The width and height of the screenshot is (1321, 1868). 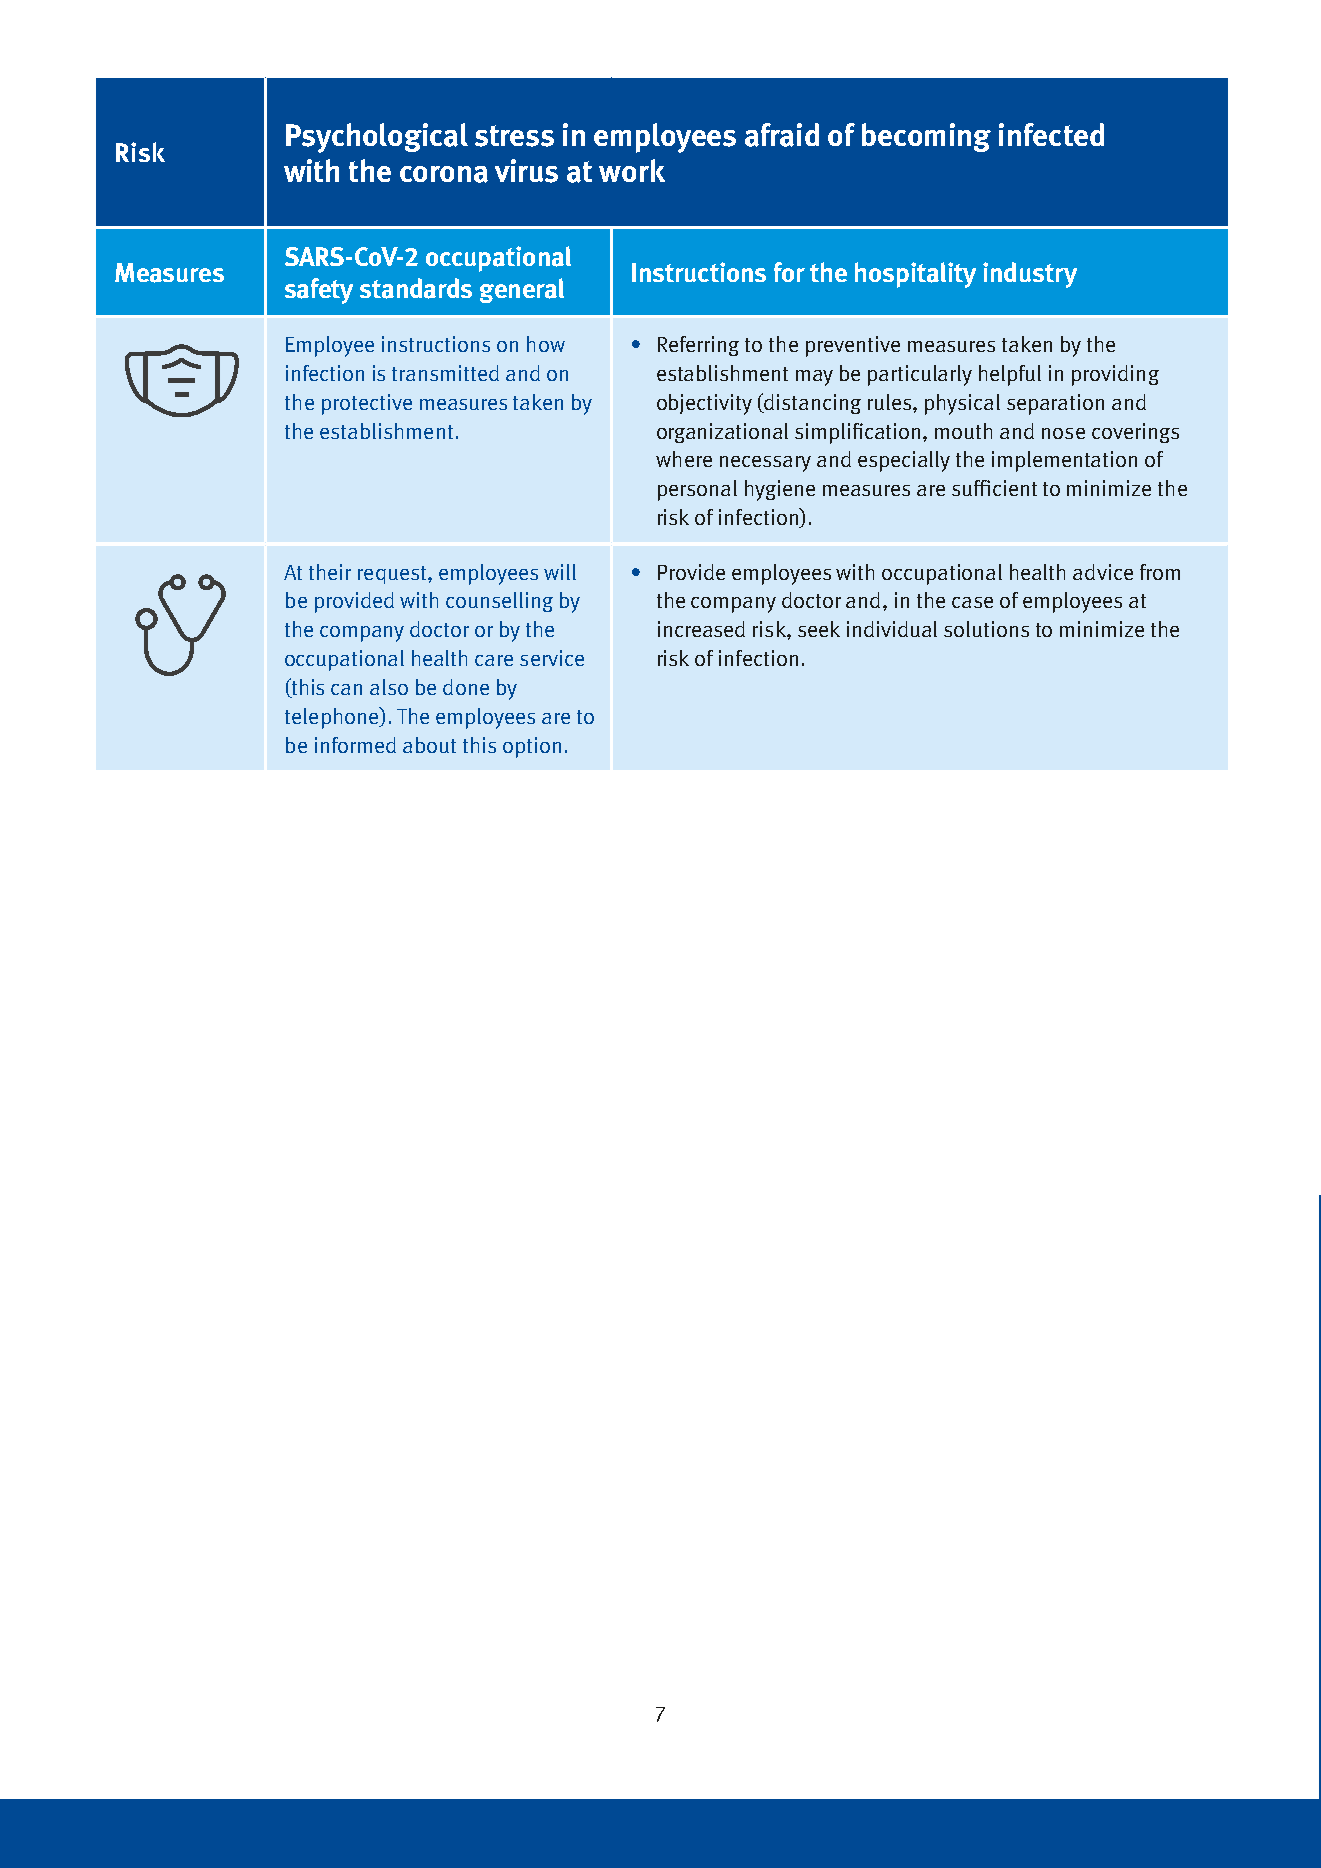 What do you see at coordinates (377, 138) in the screenshot?
I see `Psychological` at bounding box center [377, 138].
